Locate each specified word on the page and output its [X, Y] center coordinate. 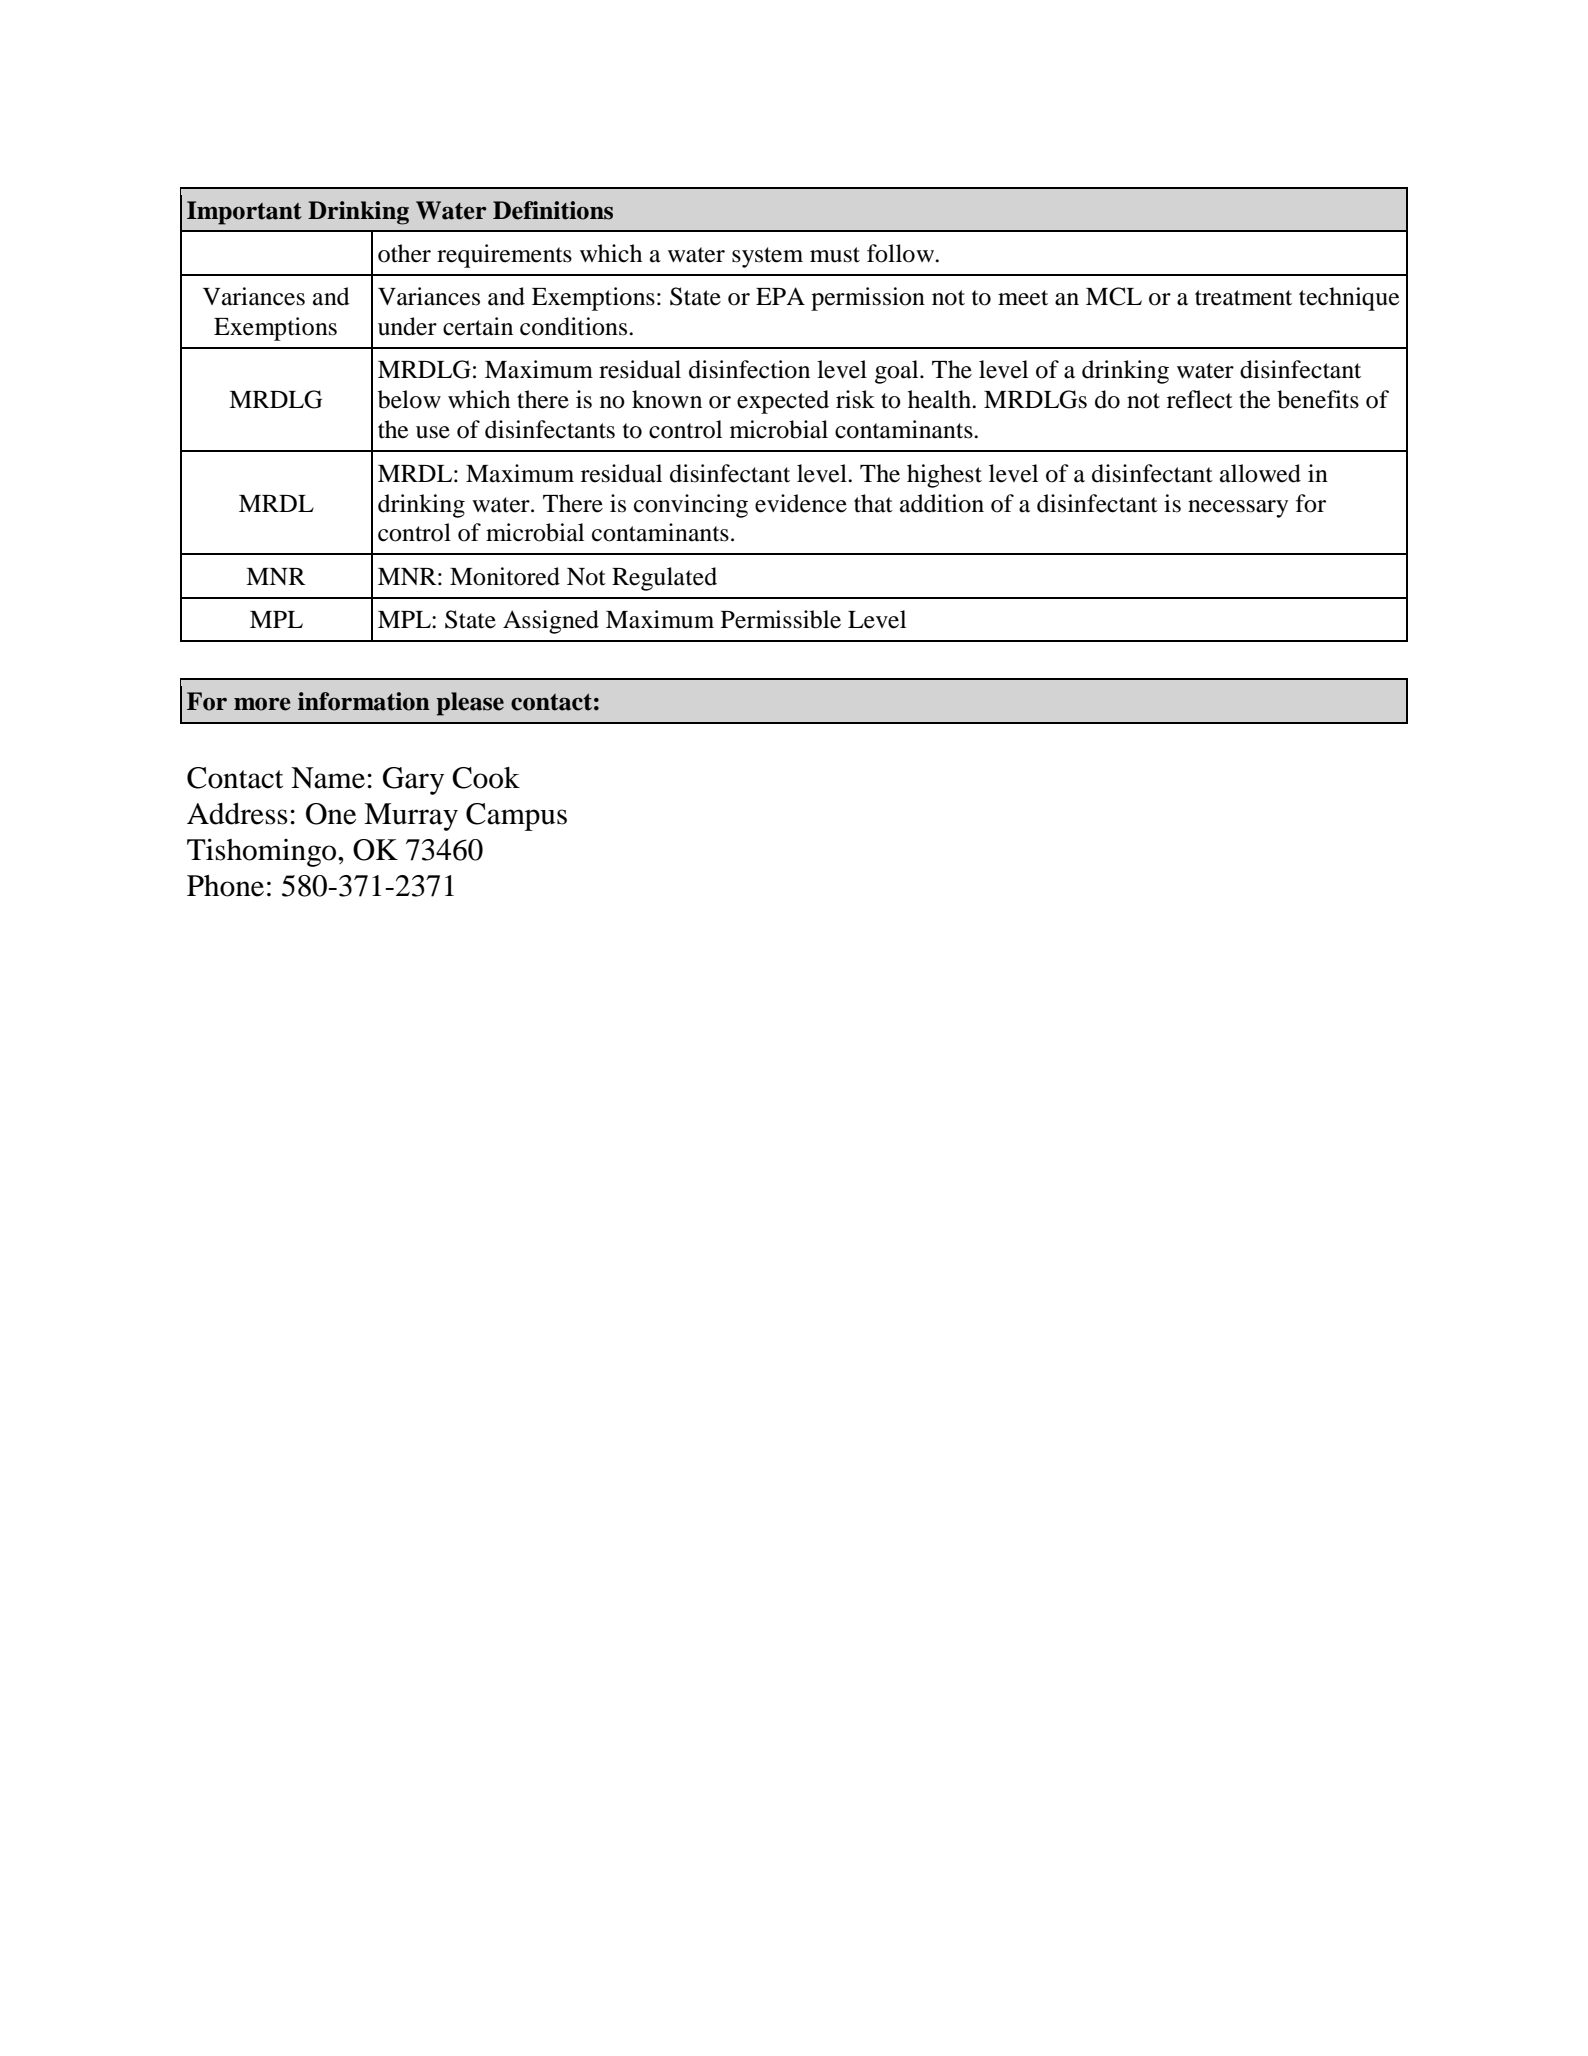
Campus [516, 817]
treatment [1243, 298]
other [404, 253]
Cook [486, 778]
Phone [225, 886]
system [767, 257]
